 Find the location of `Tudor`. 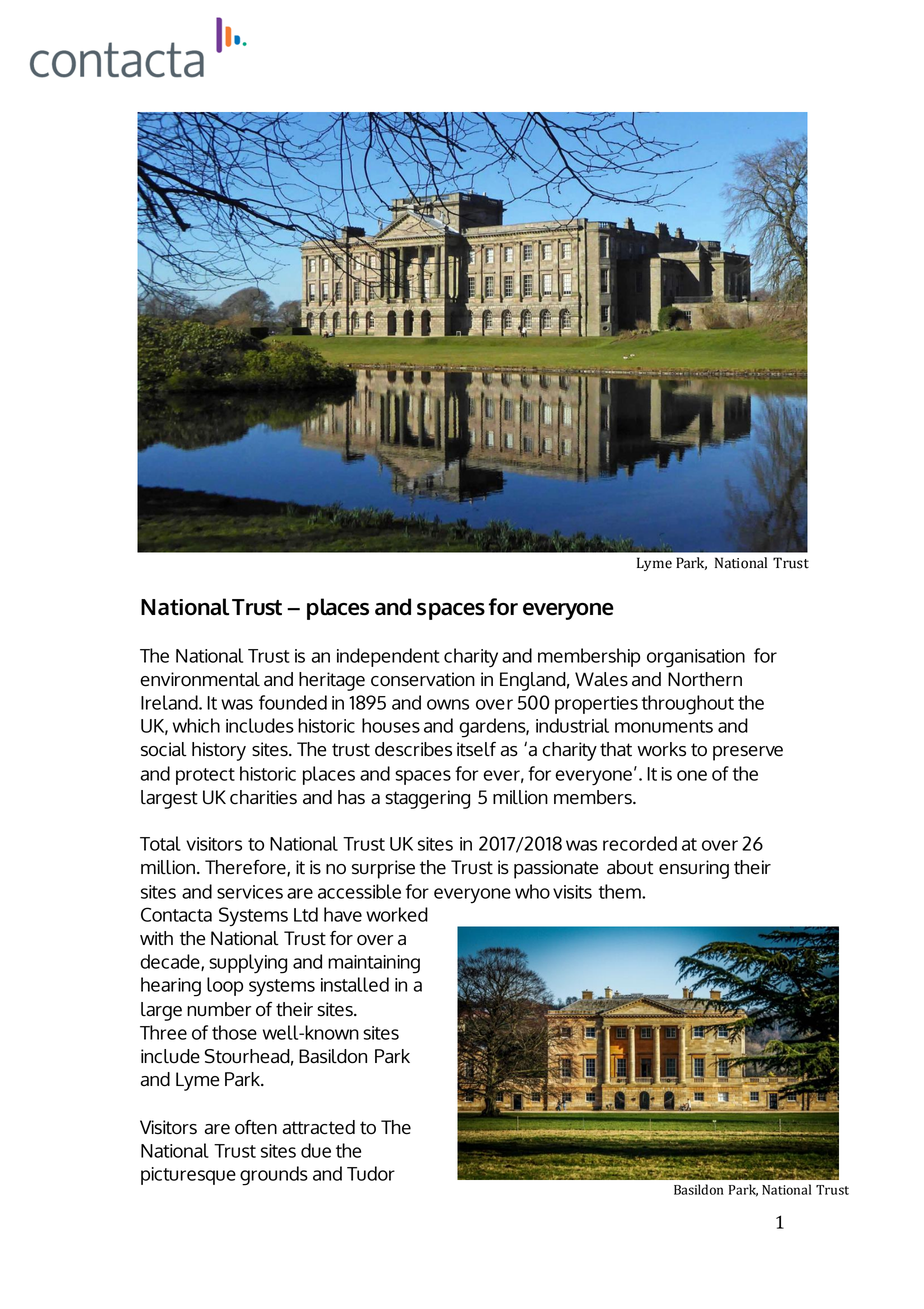

Tudor is located at coordinates (371, 1173).
